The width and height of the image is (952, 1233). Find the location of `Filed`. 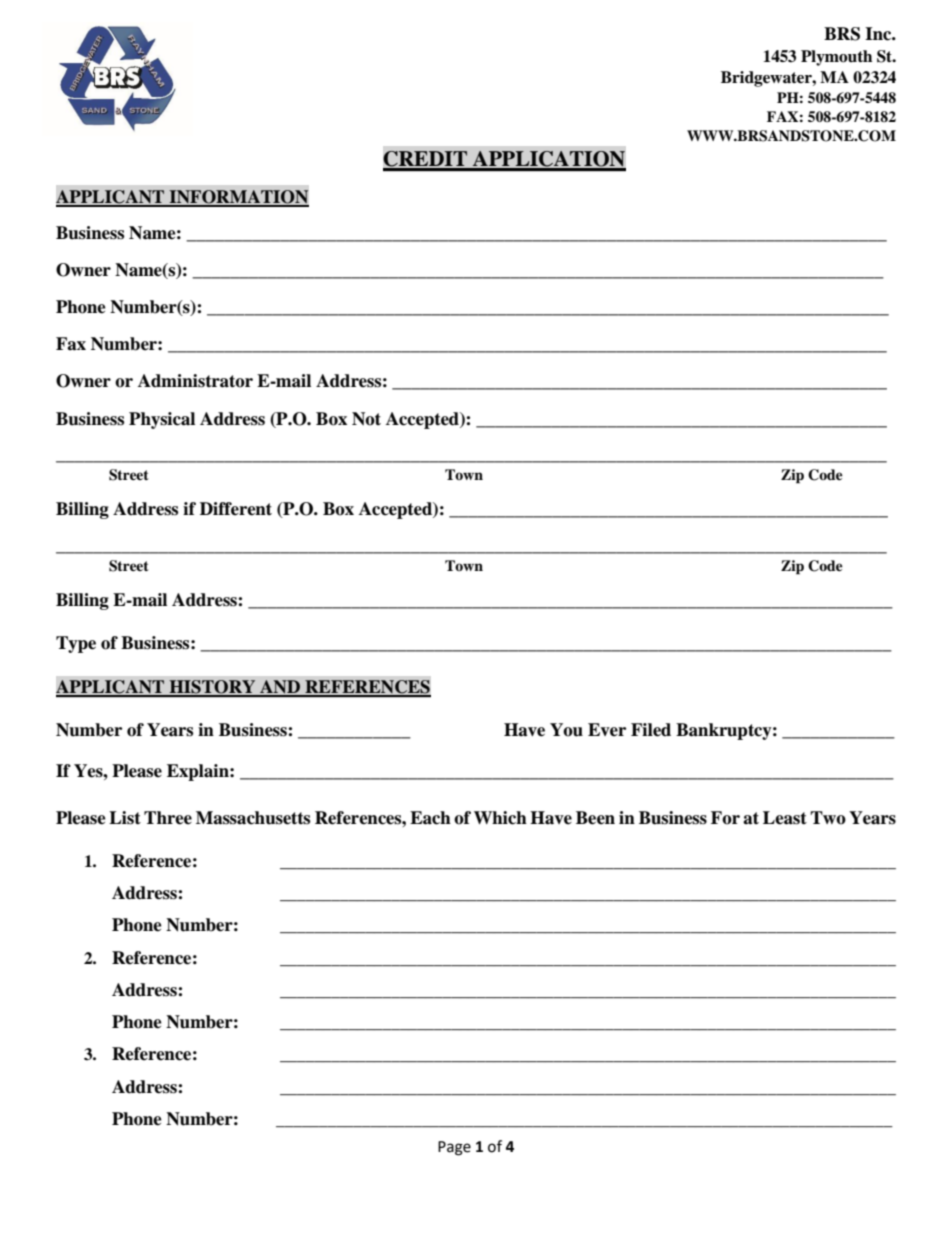

Filed is located at coordinates (651, 730).
